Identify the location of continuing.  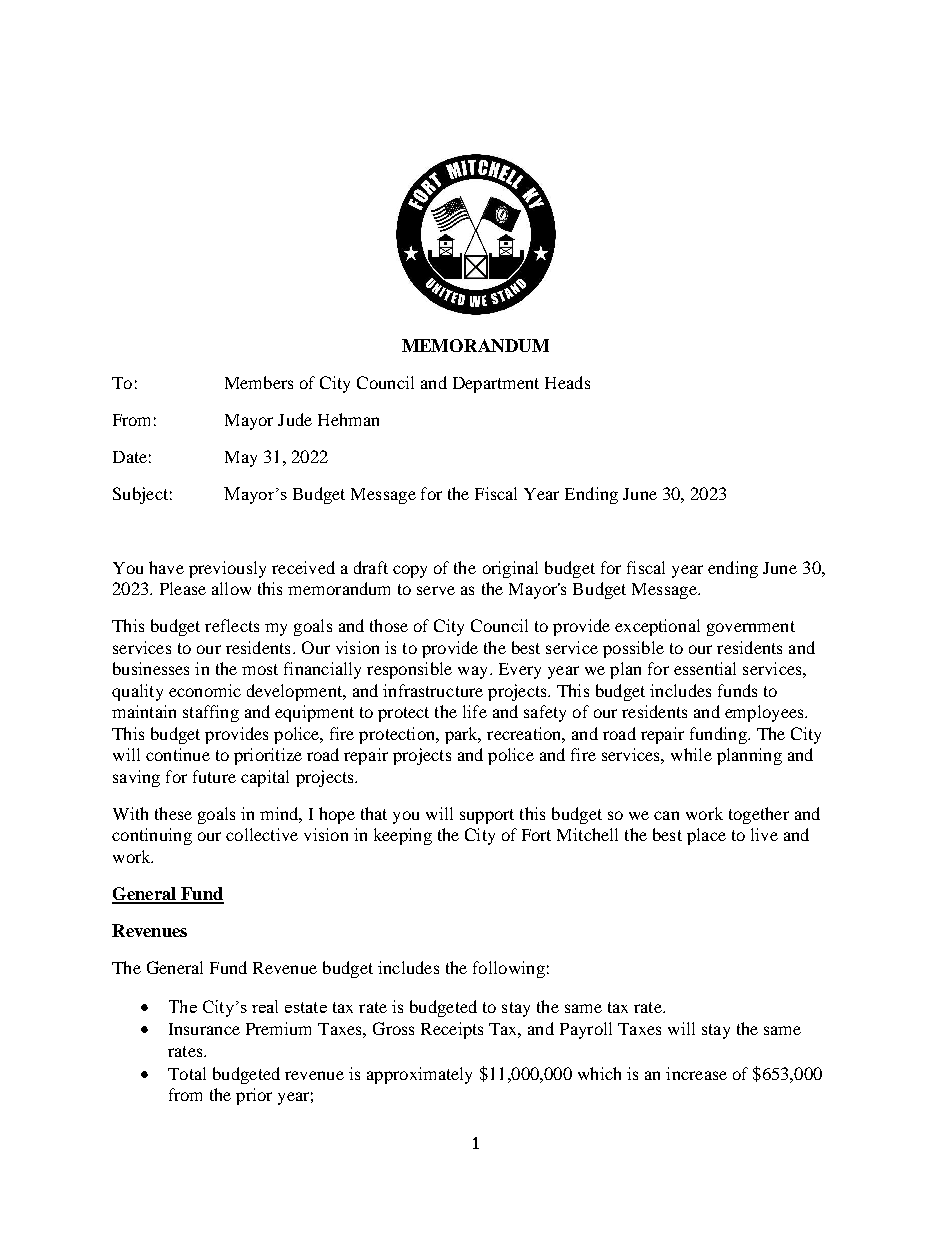
(152, 836).
